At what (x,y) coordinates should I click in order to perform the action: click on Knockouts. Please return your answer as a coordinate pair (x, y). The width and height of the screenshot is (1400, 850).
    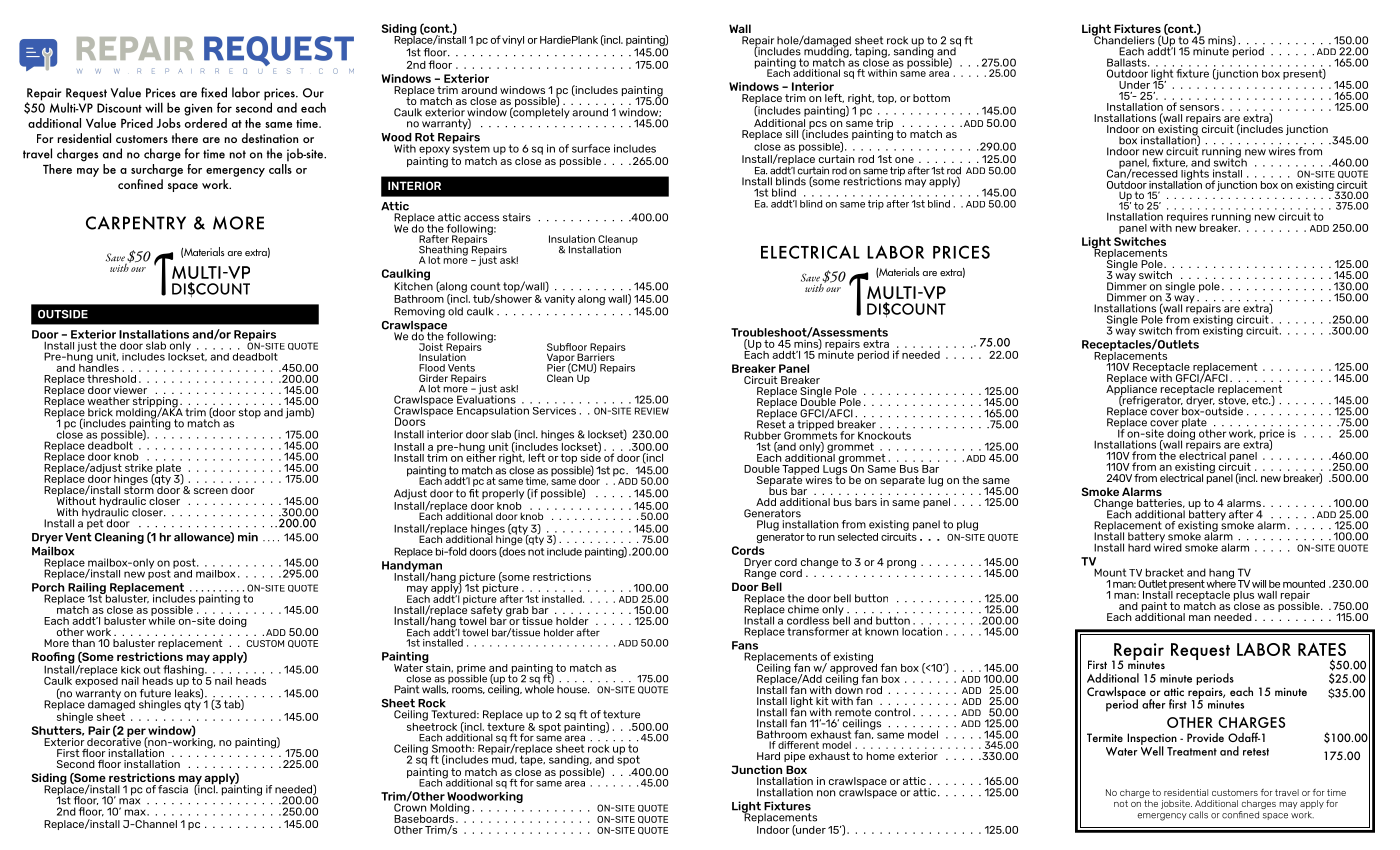
    Looking at the image, I should click on (884, 435).
